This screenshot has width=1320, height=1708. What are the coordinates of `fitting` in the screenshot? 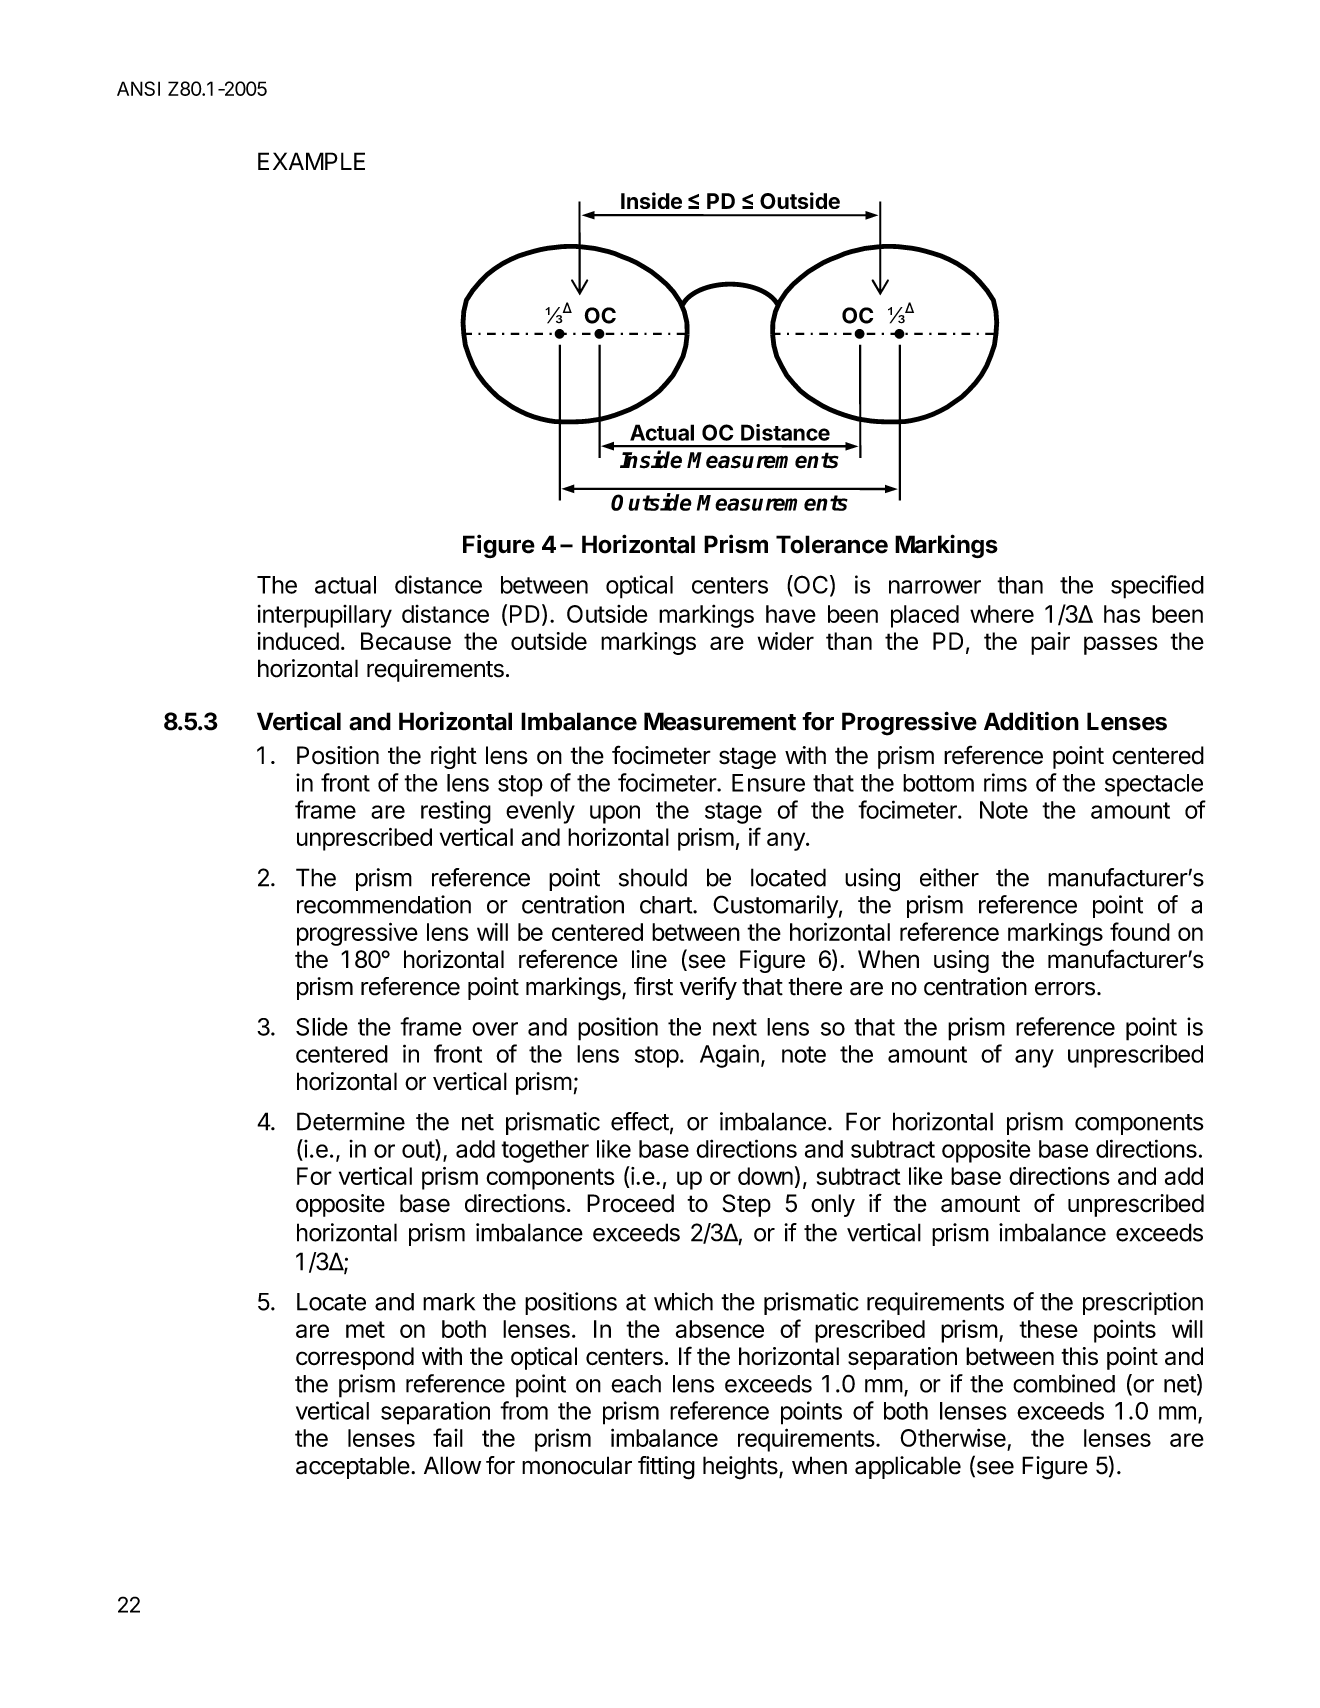 It's located at (666, 1468).
